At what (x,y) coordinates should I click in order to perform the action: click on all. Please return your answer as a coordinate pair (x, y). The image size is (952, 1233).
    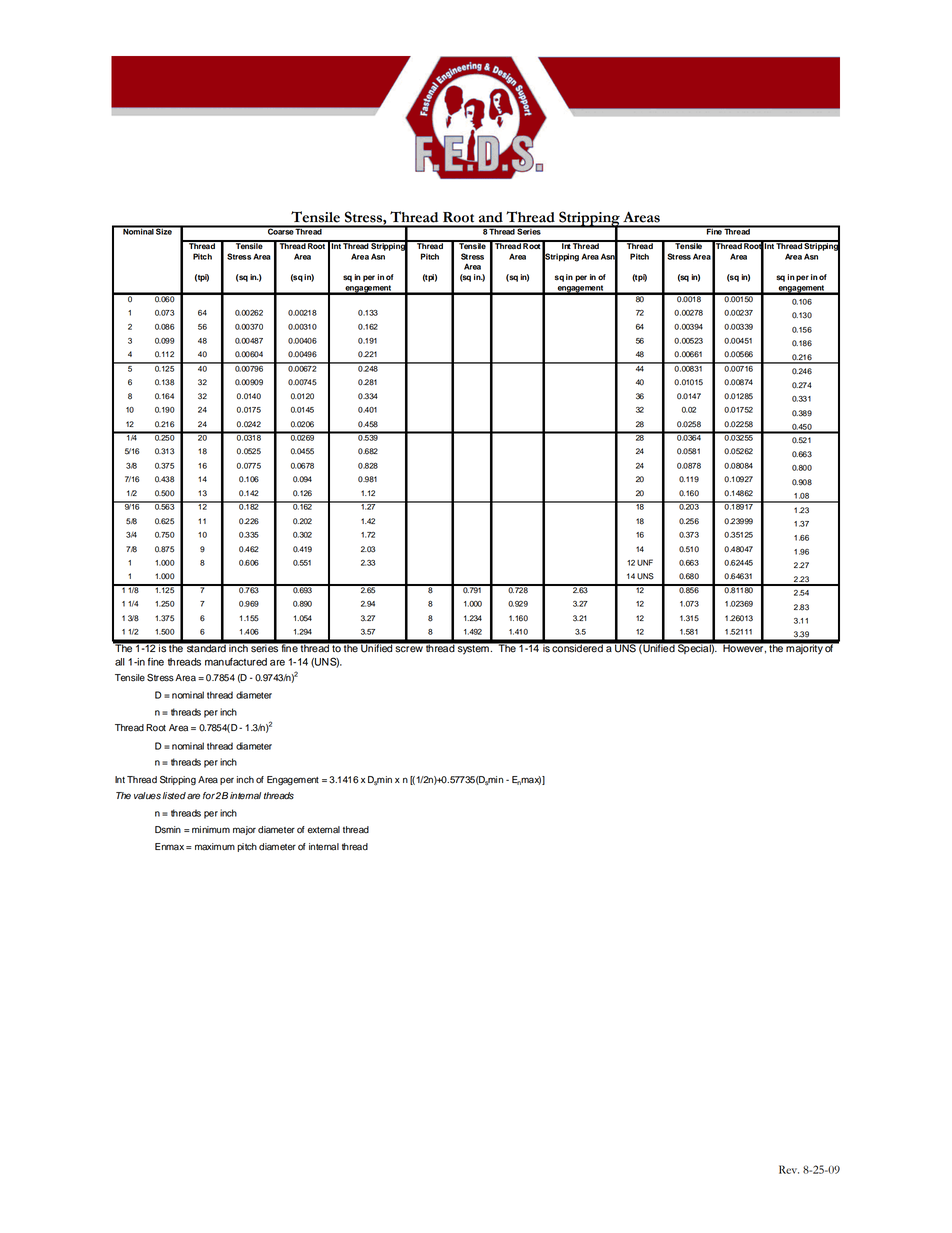
    Looking at the image, I should click on (120, 662).
